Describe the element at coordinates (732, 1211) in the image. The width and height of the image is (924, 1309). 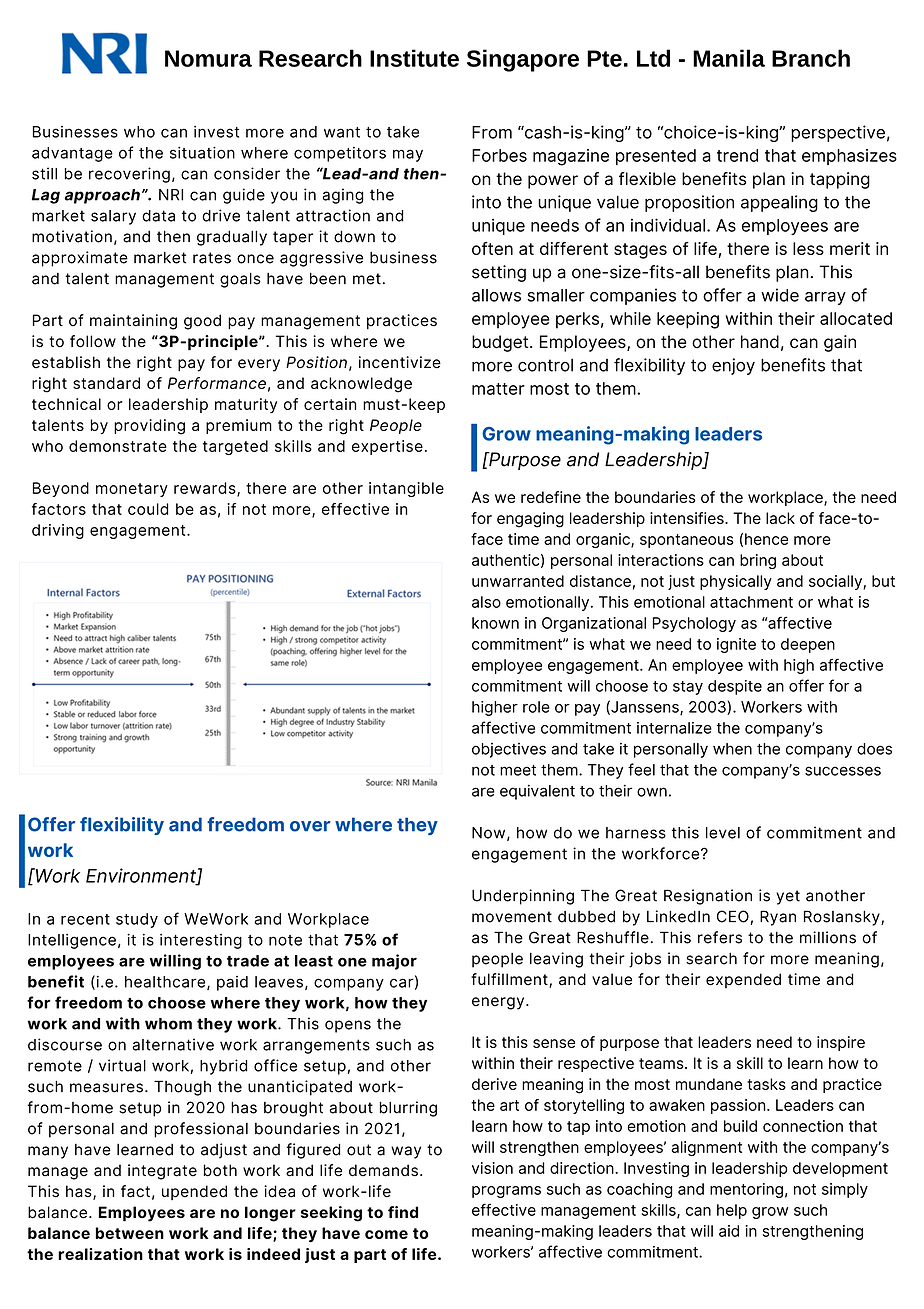
I see `help` at that location.
